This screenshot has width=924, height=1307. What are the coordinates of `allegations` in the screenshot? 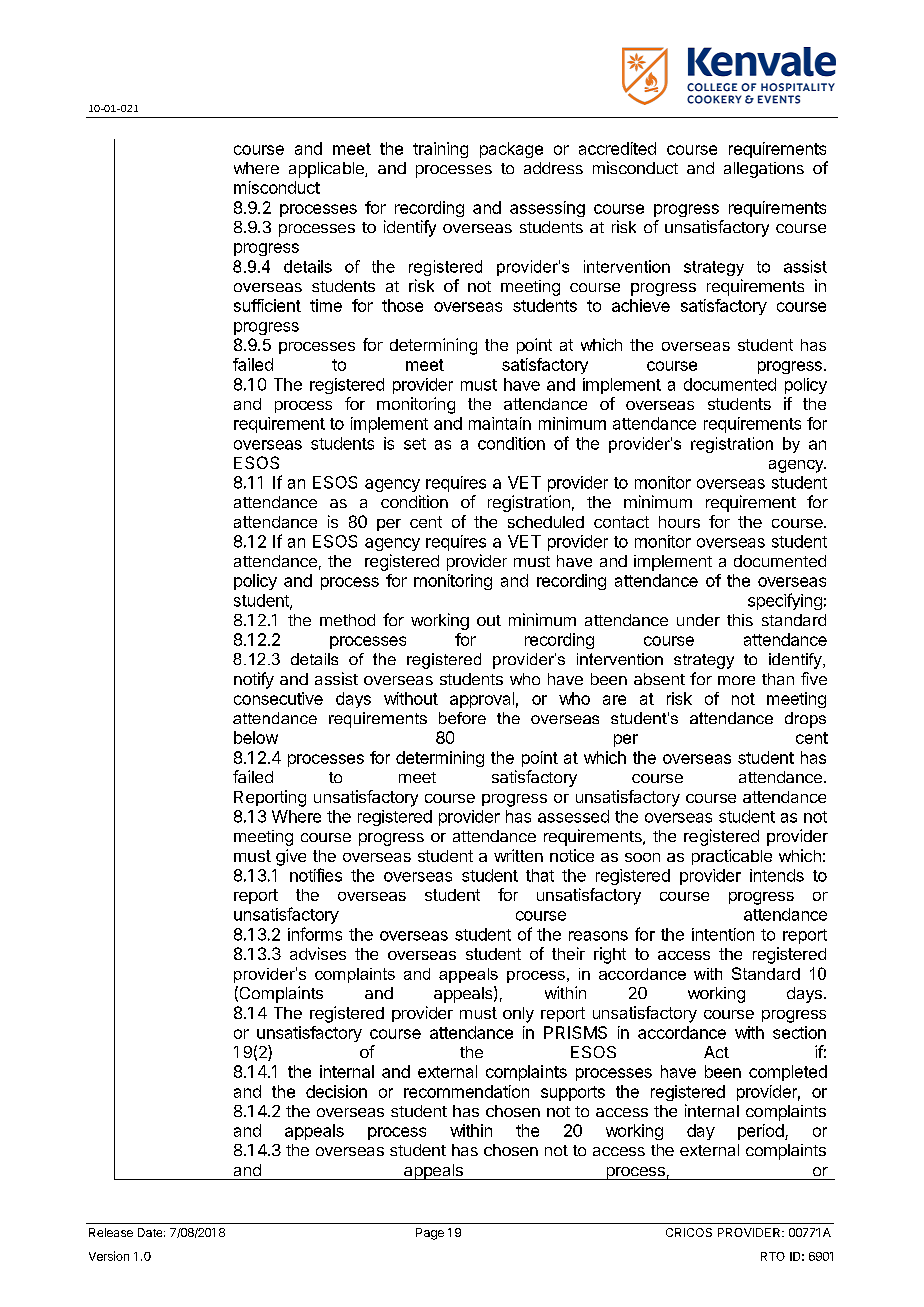 It's located at (764, 170).
